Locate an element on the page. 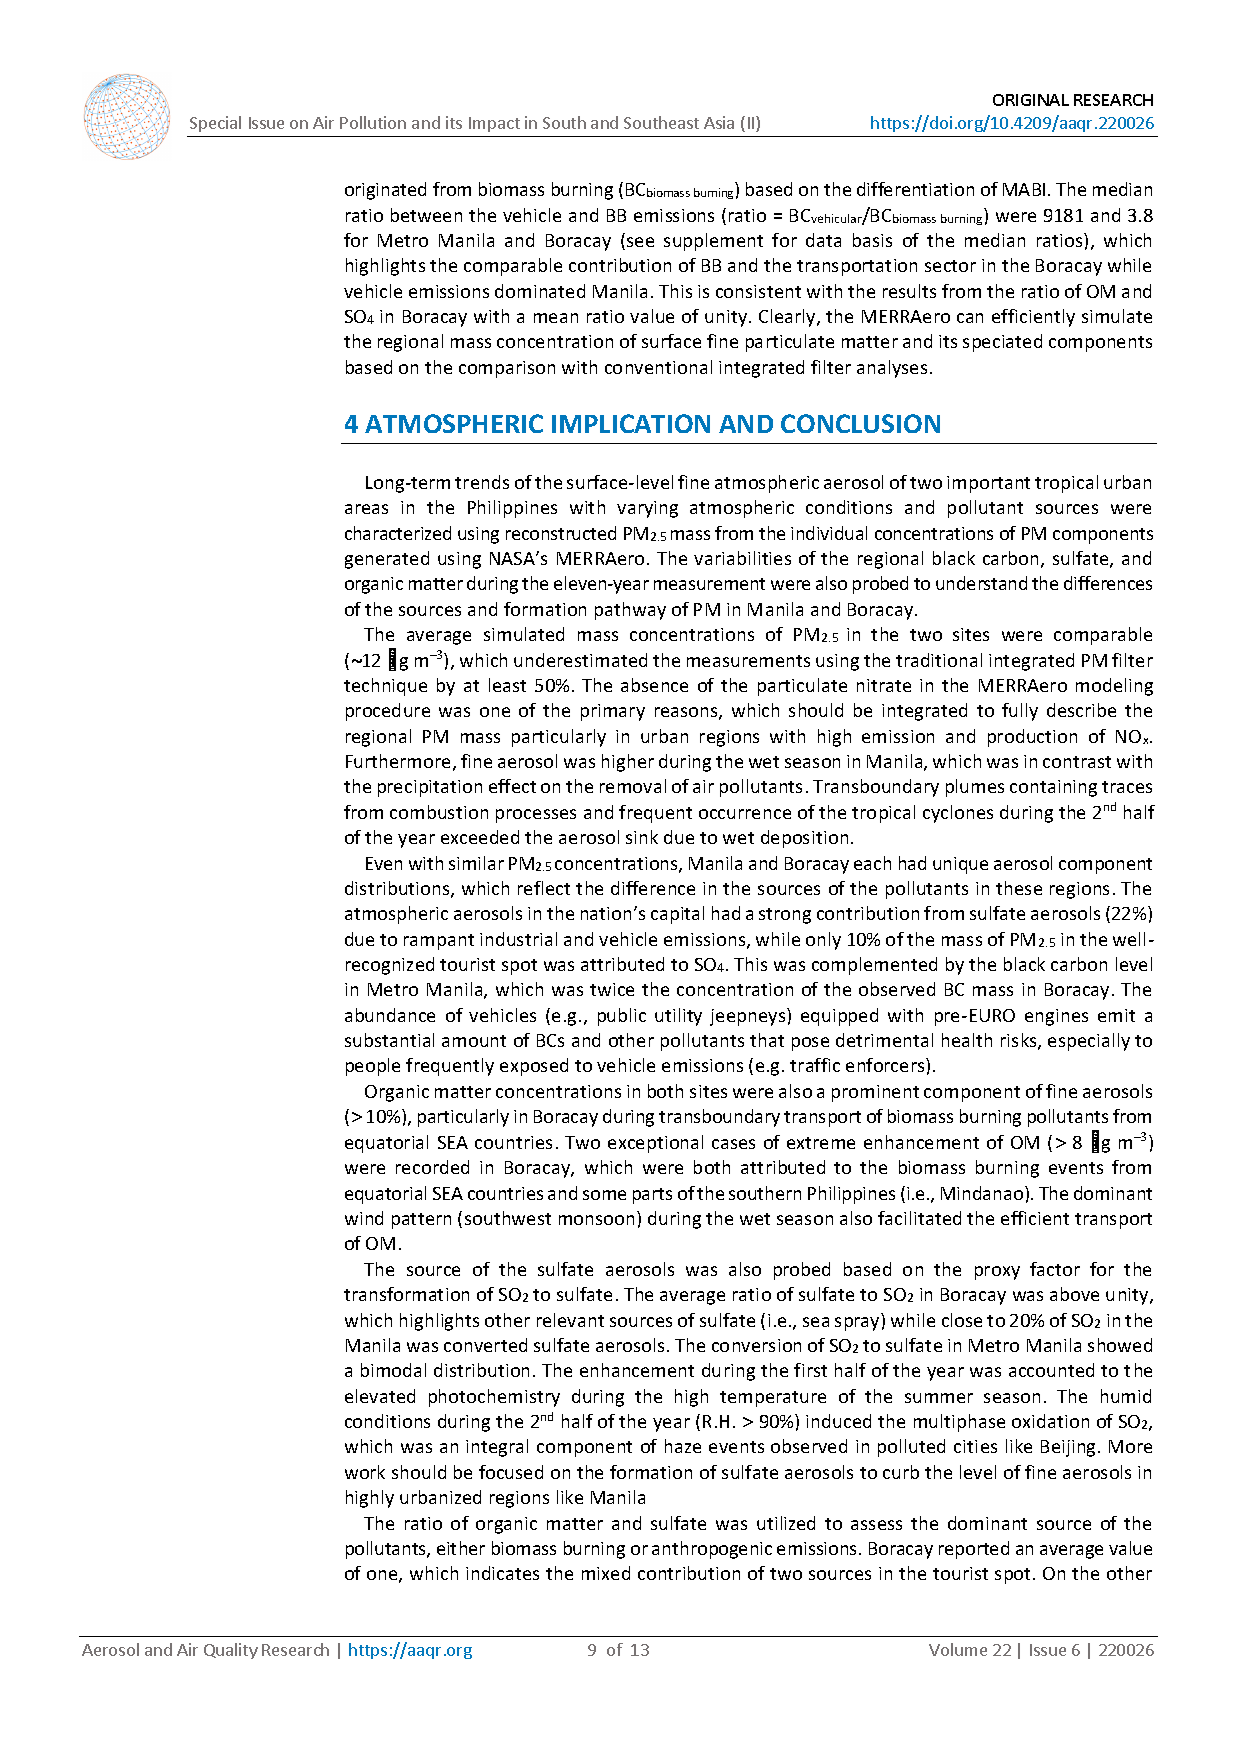 Image resolution: width=1237 pixels, height=1750 pixels. exceptional is located at coordinates (655, 1144).
